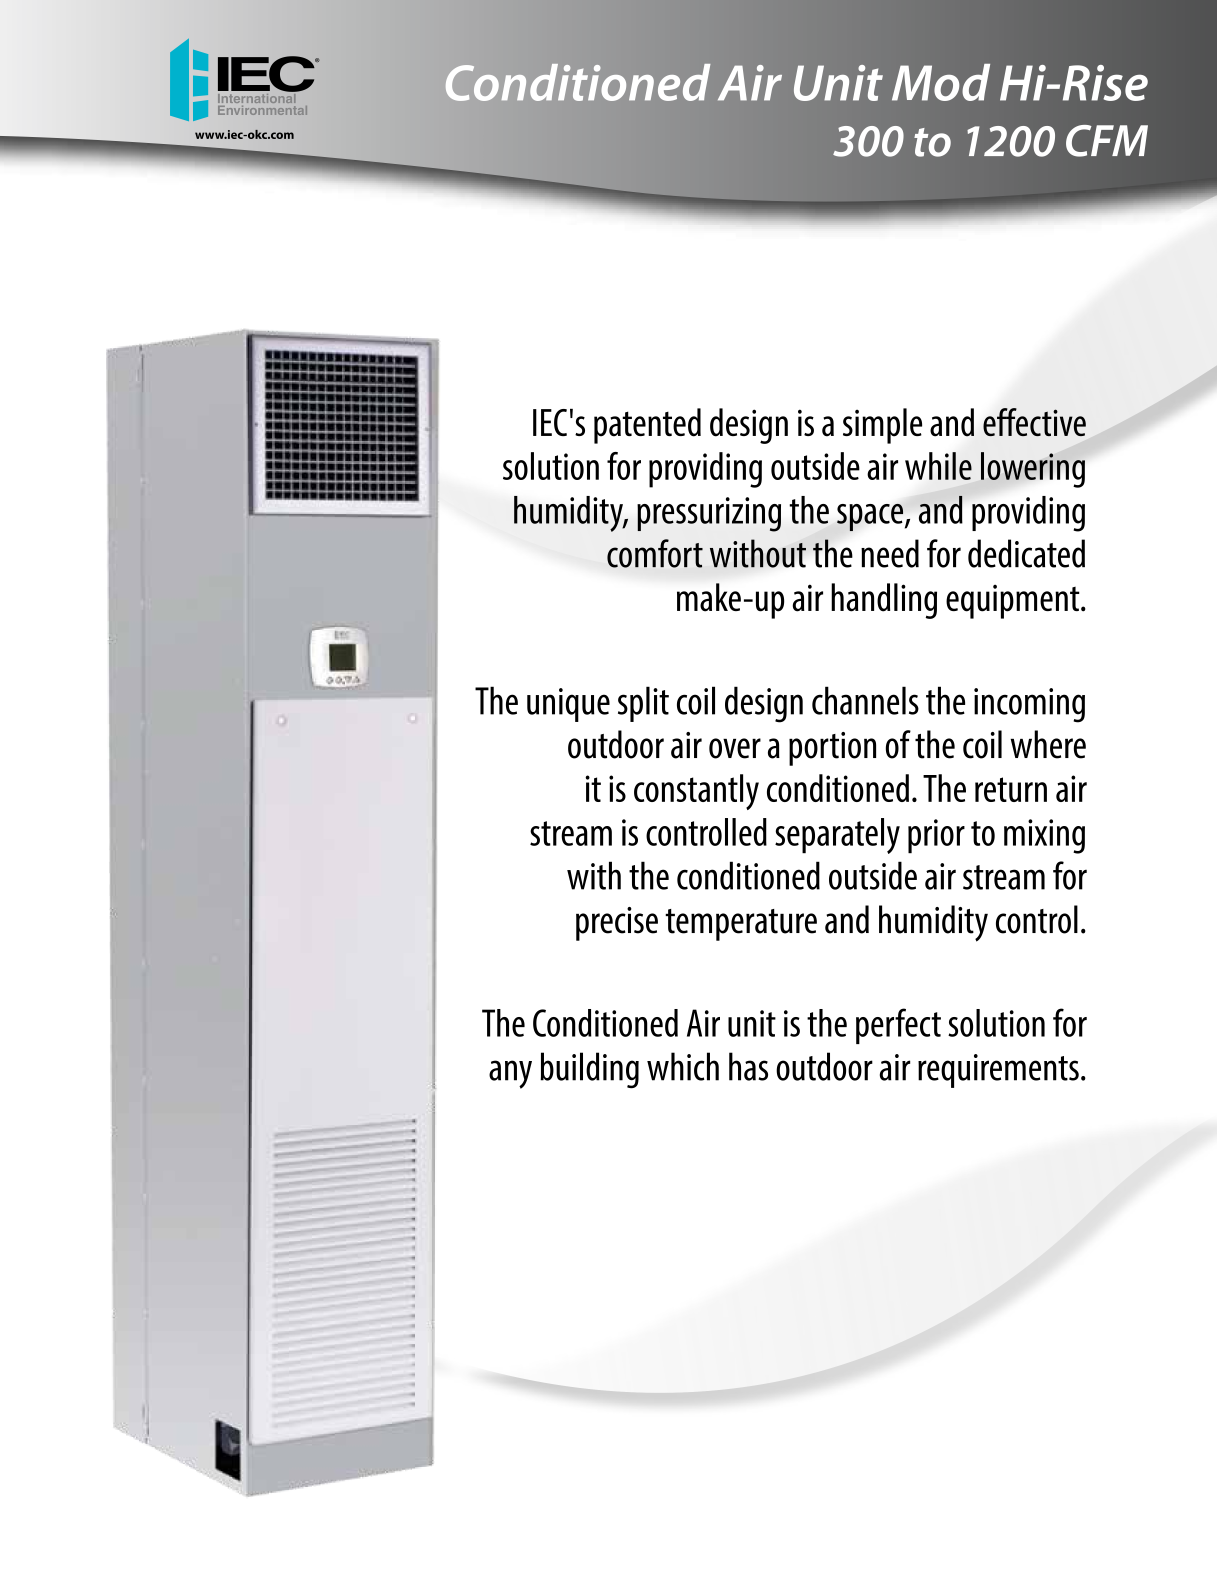 This page has height=1575, width=1217. I want to click on Mod, so click(941, 82).
